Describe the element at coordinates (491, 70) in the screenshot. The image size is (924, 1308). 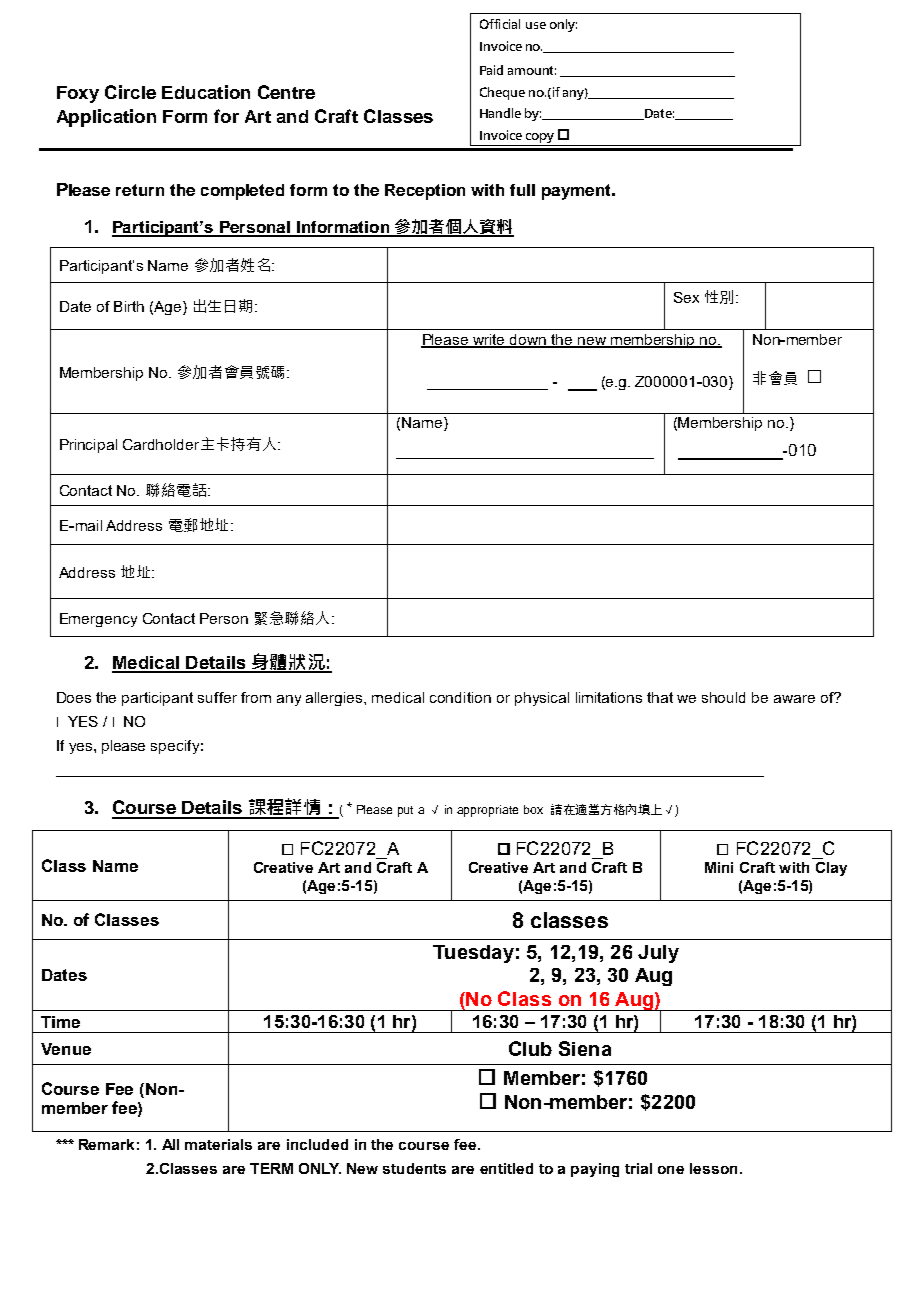
I see `Paid` at that location.
